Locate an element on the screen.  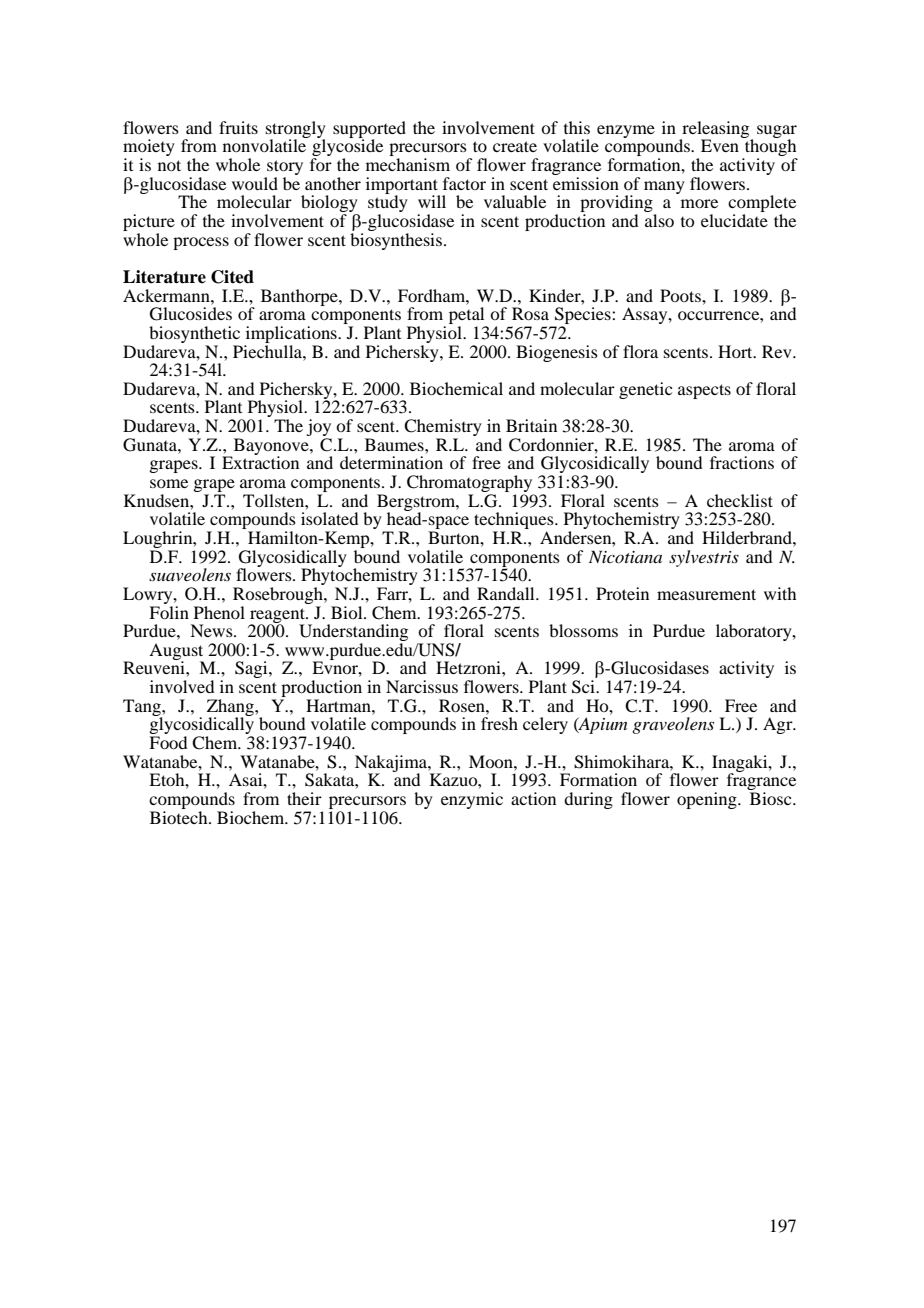
some is located at coordinates (169, 483).
